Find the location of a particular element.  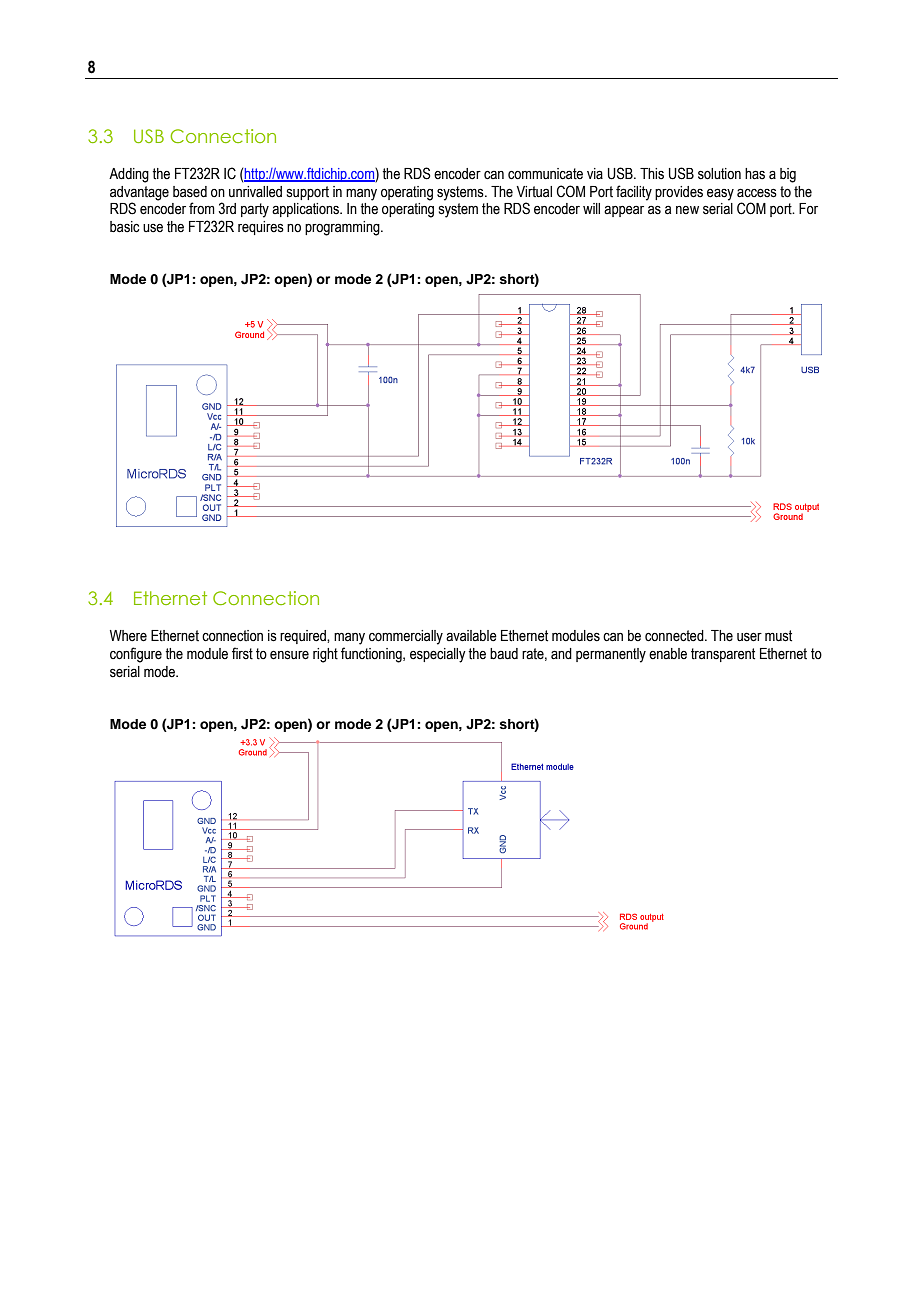

easy is located at coordinates (720, 194).
